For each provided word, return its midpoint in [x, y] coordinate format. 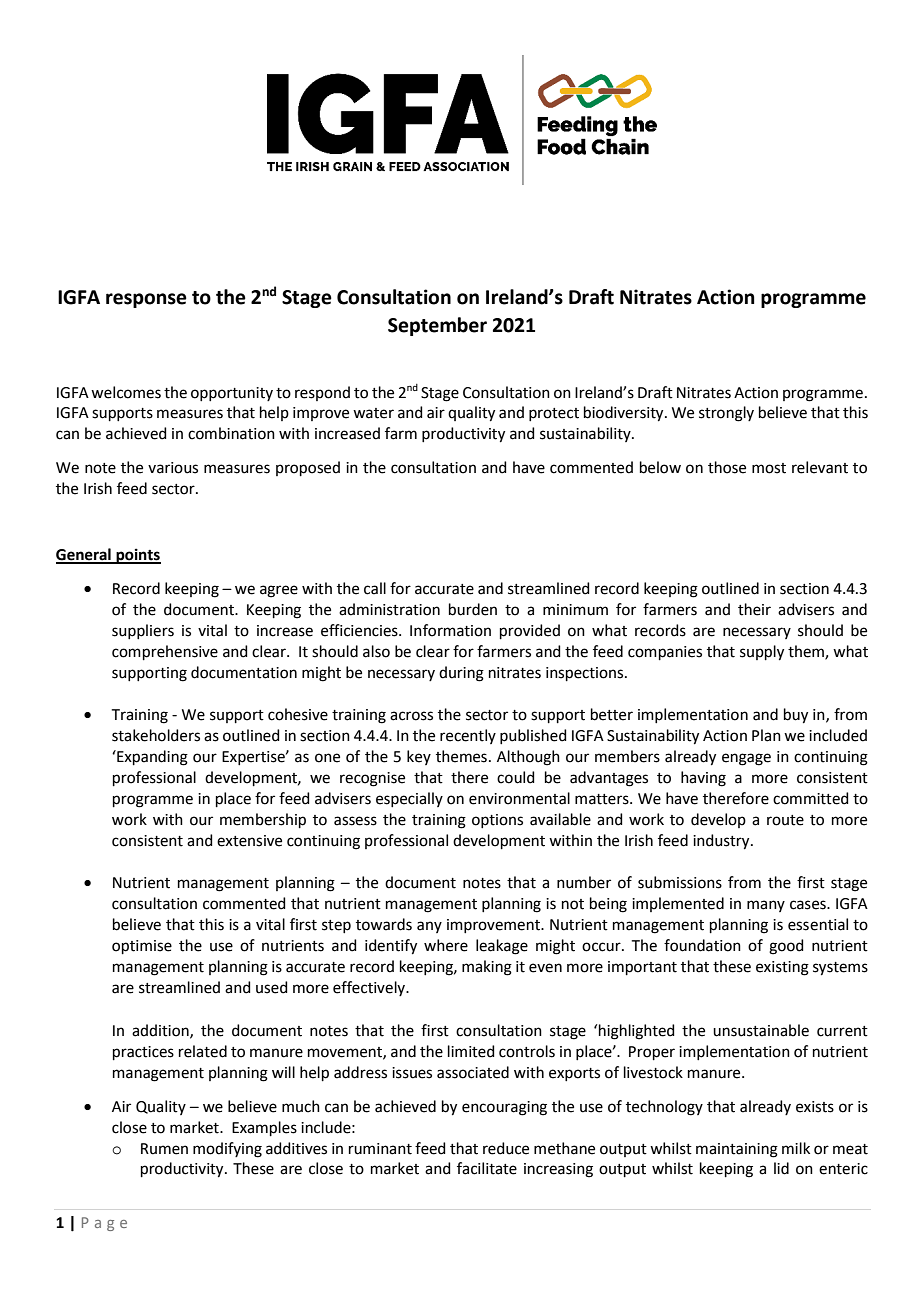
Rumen [164, 1149]
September [437, 326]
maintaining [737, 1150]
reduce [506, 1148]
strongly [726, 414]
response [146, 300]
